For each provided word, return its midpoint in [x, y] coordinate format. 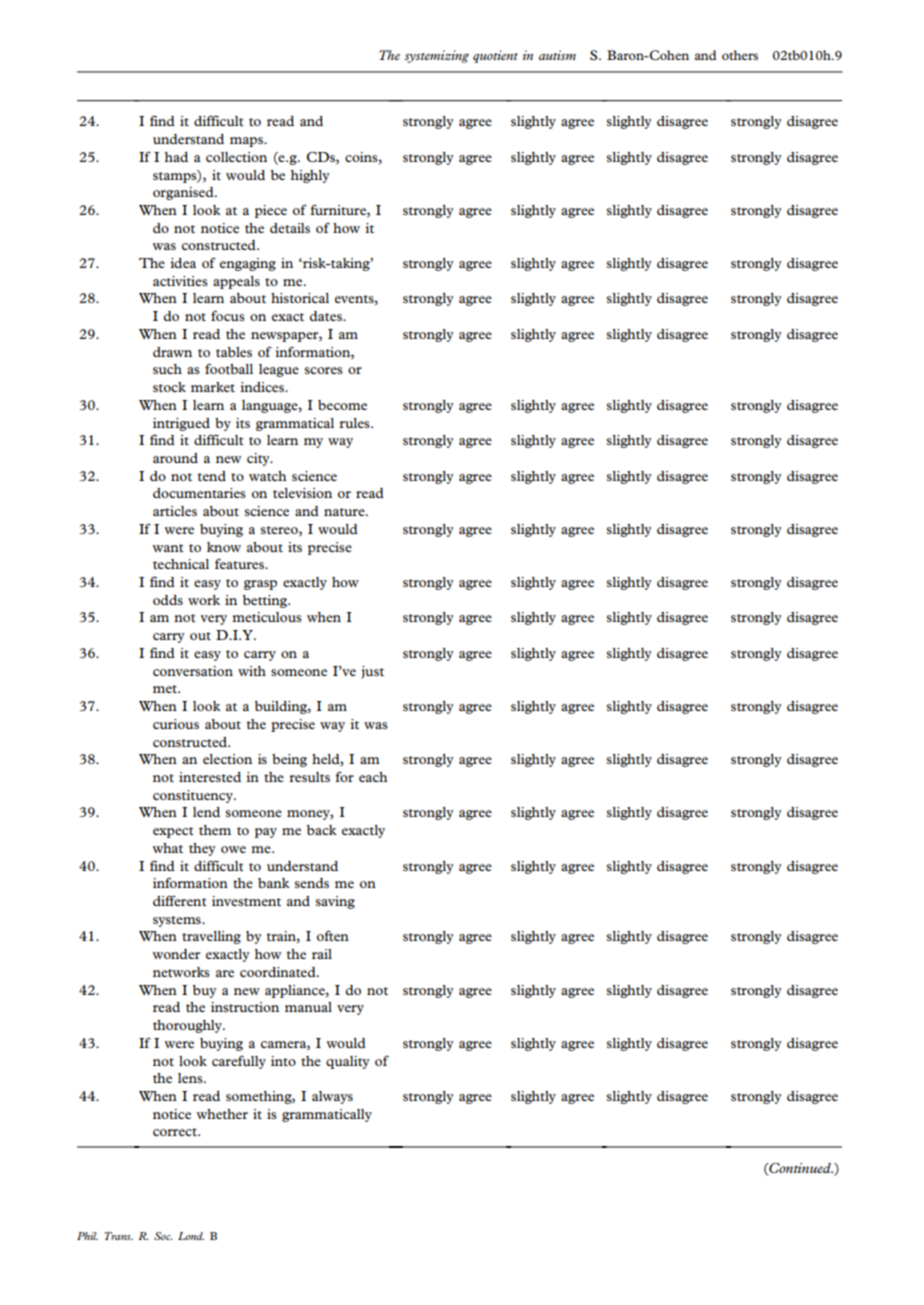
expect [173, 832]
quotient [495, 56]
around [175, 458]
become [342, 405]
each [373, 777]
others [740, 55]
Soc [163, 1236]
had [176, 157]
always [332, 1097]
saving [335, 902]
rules [355, 423]
